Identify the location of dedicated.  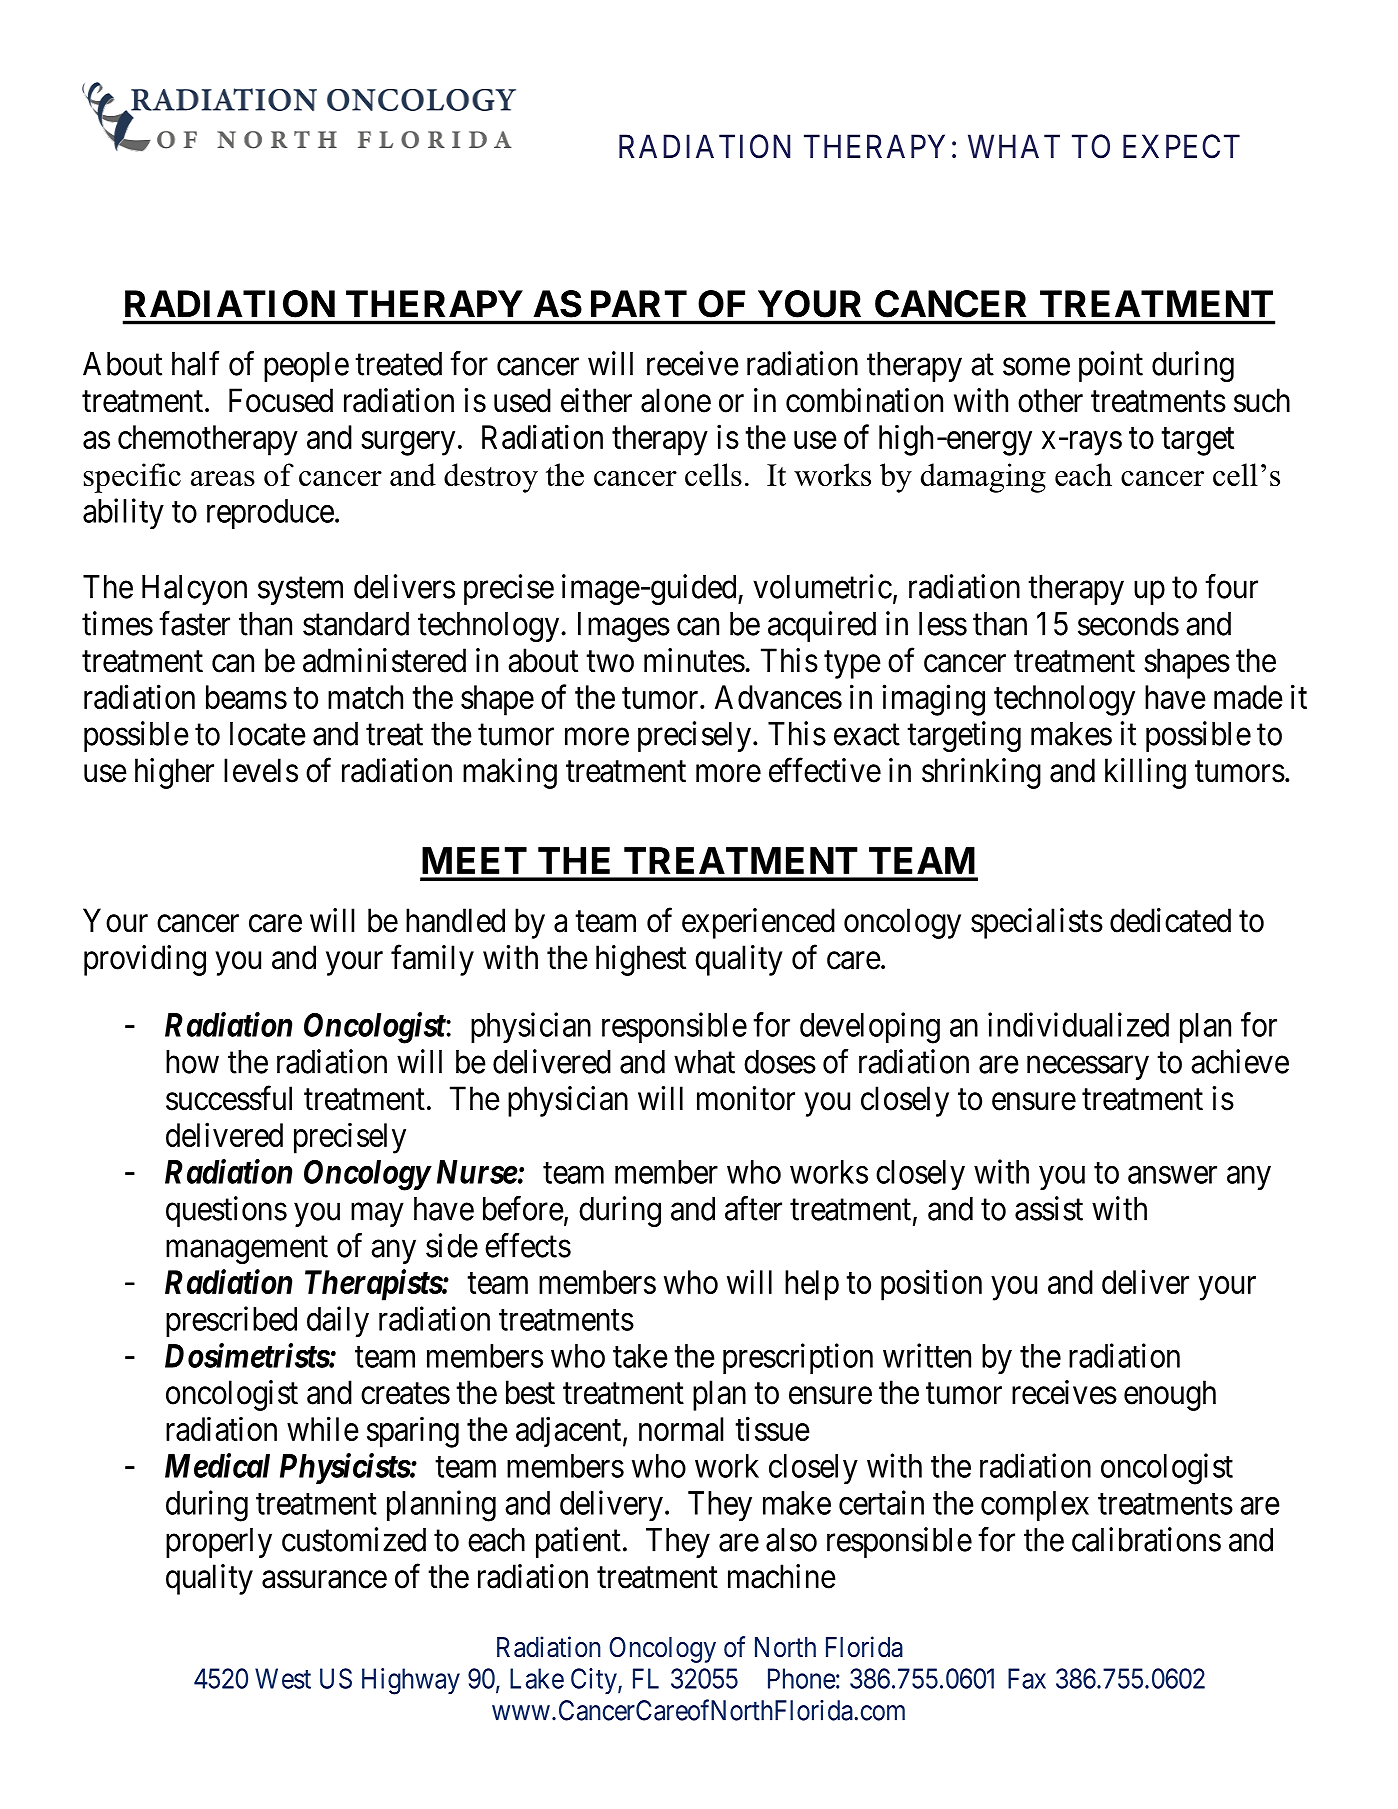
(1170, 920).
